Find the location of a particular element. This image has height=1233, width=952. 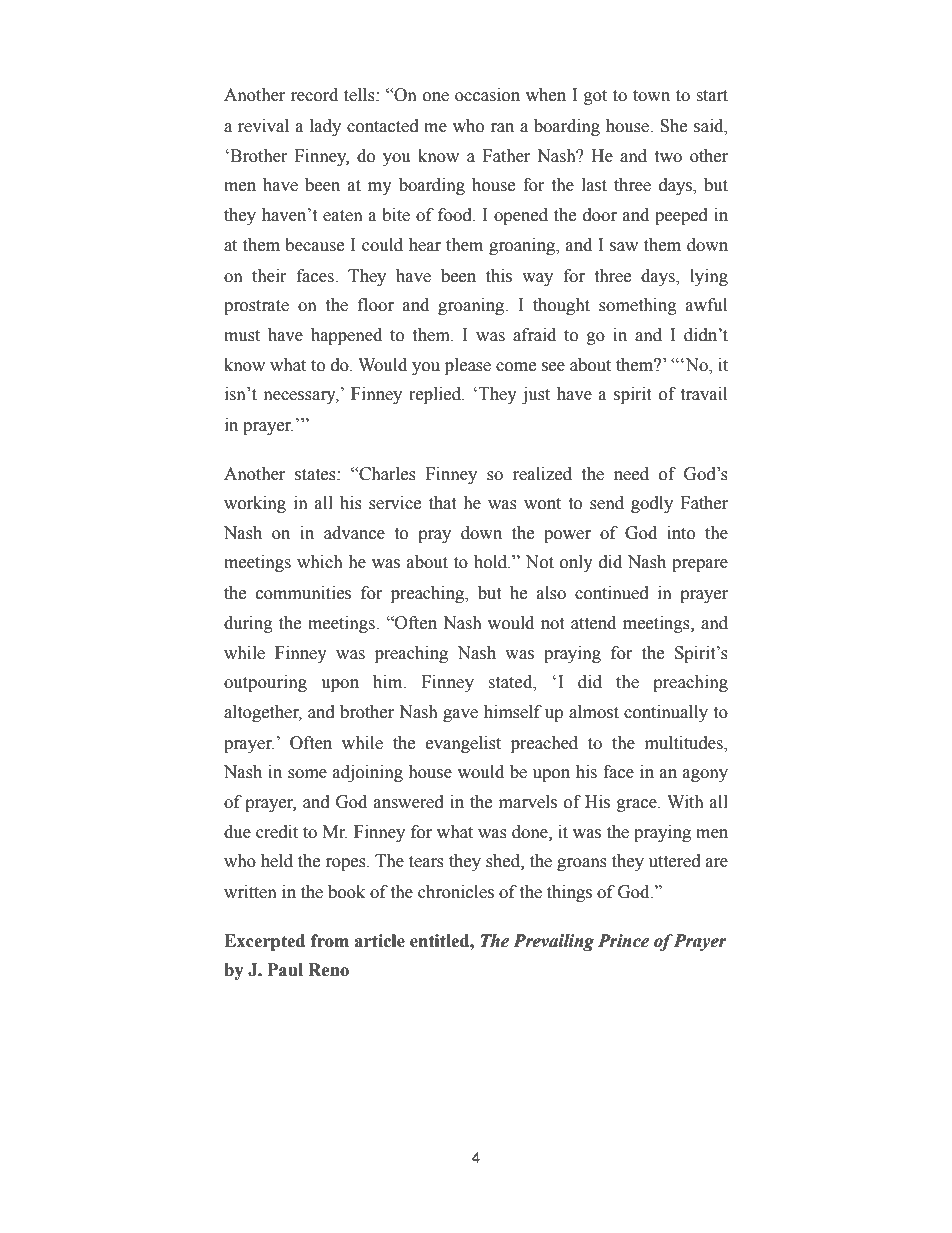

which is located at coordinates (320, 562).
